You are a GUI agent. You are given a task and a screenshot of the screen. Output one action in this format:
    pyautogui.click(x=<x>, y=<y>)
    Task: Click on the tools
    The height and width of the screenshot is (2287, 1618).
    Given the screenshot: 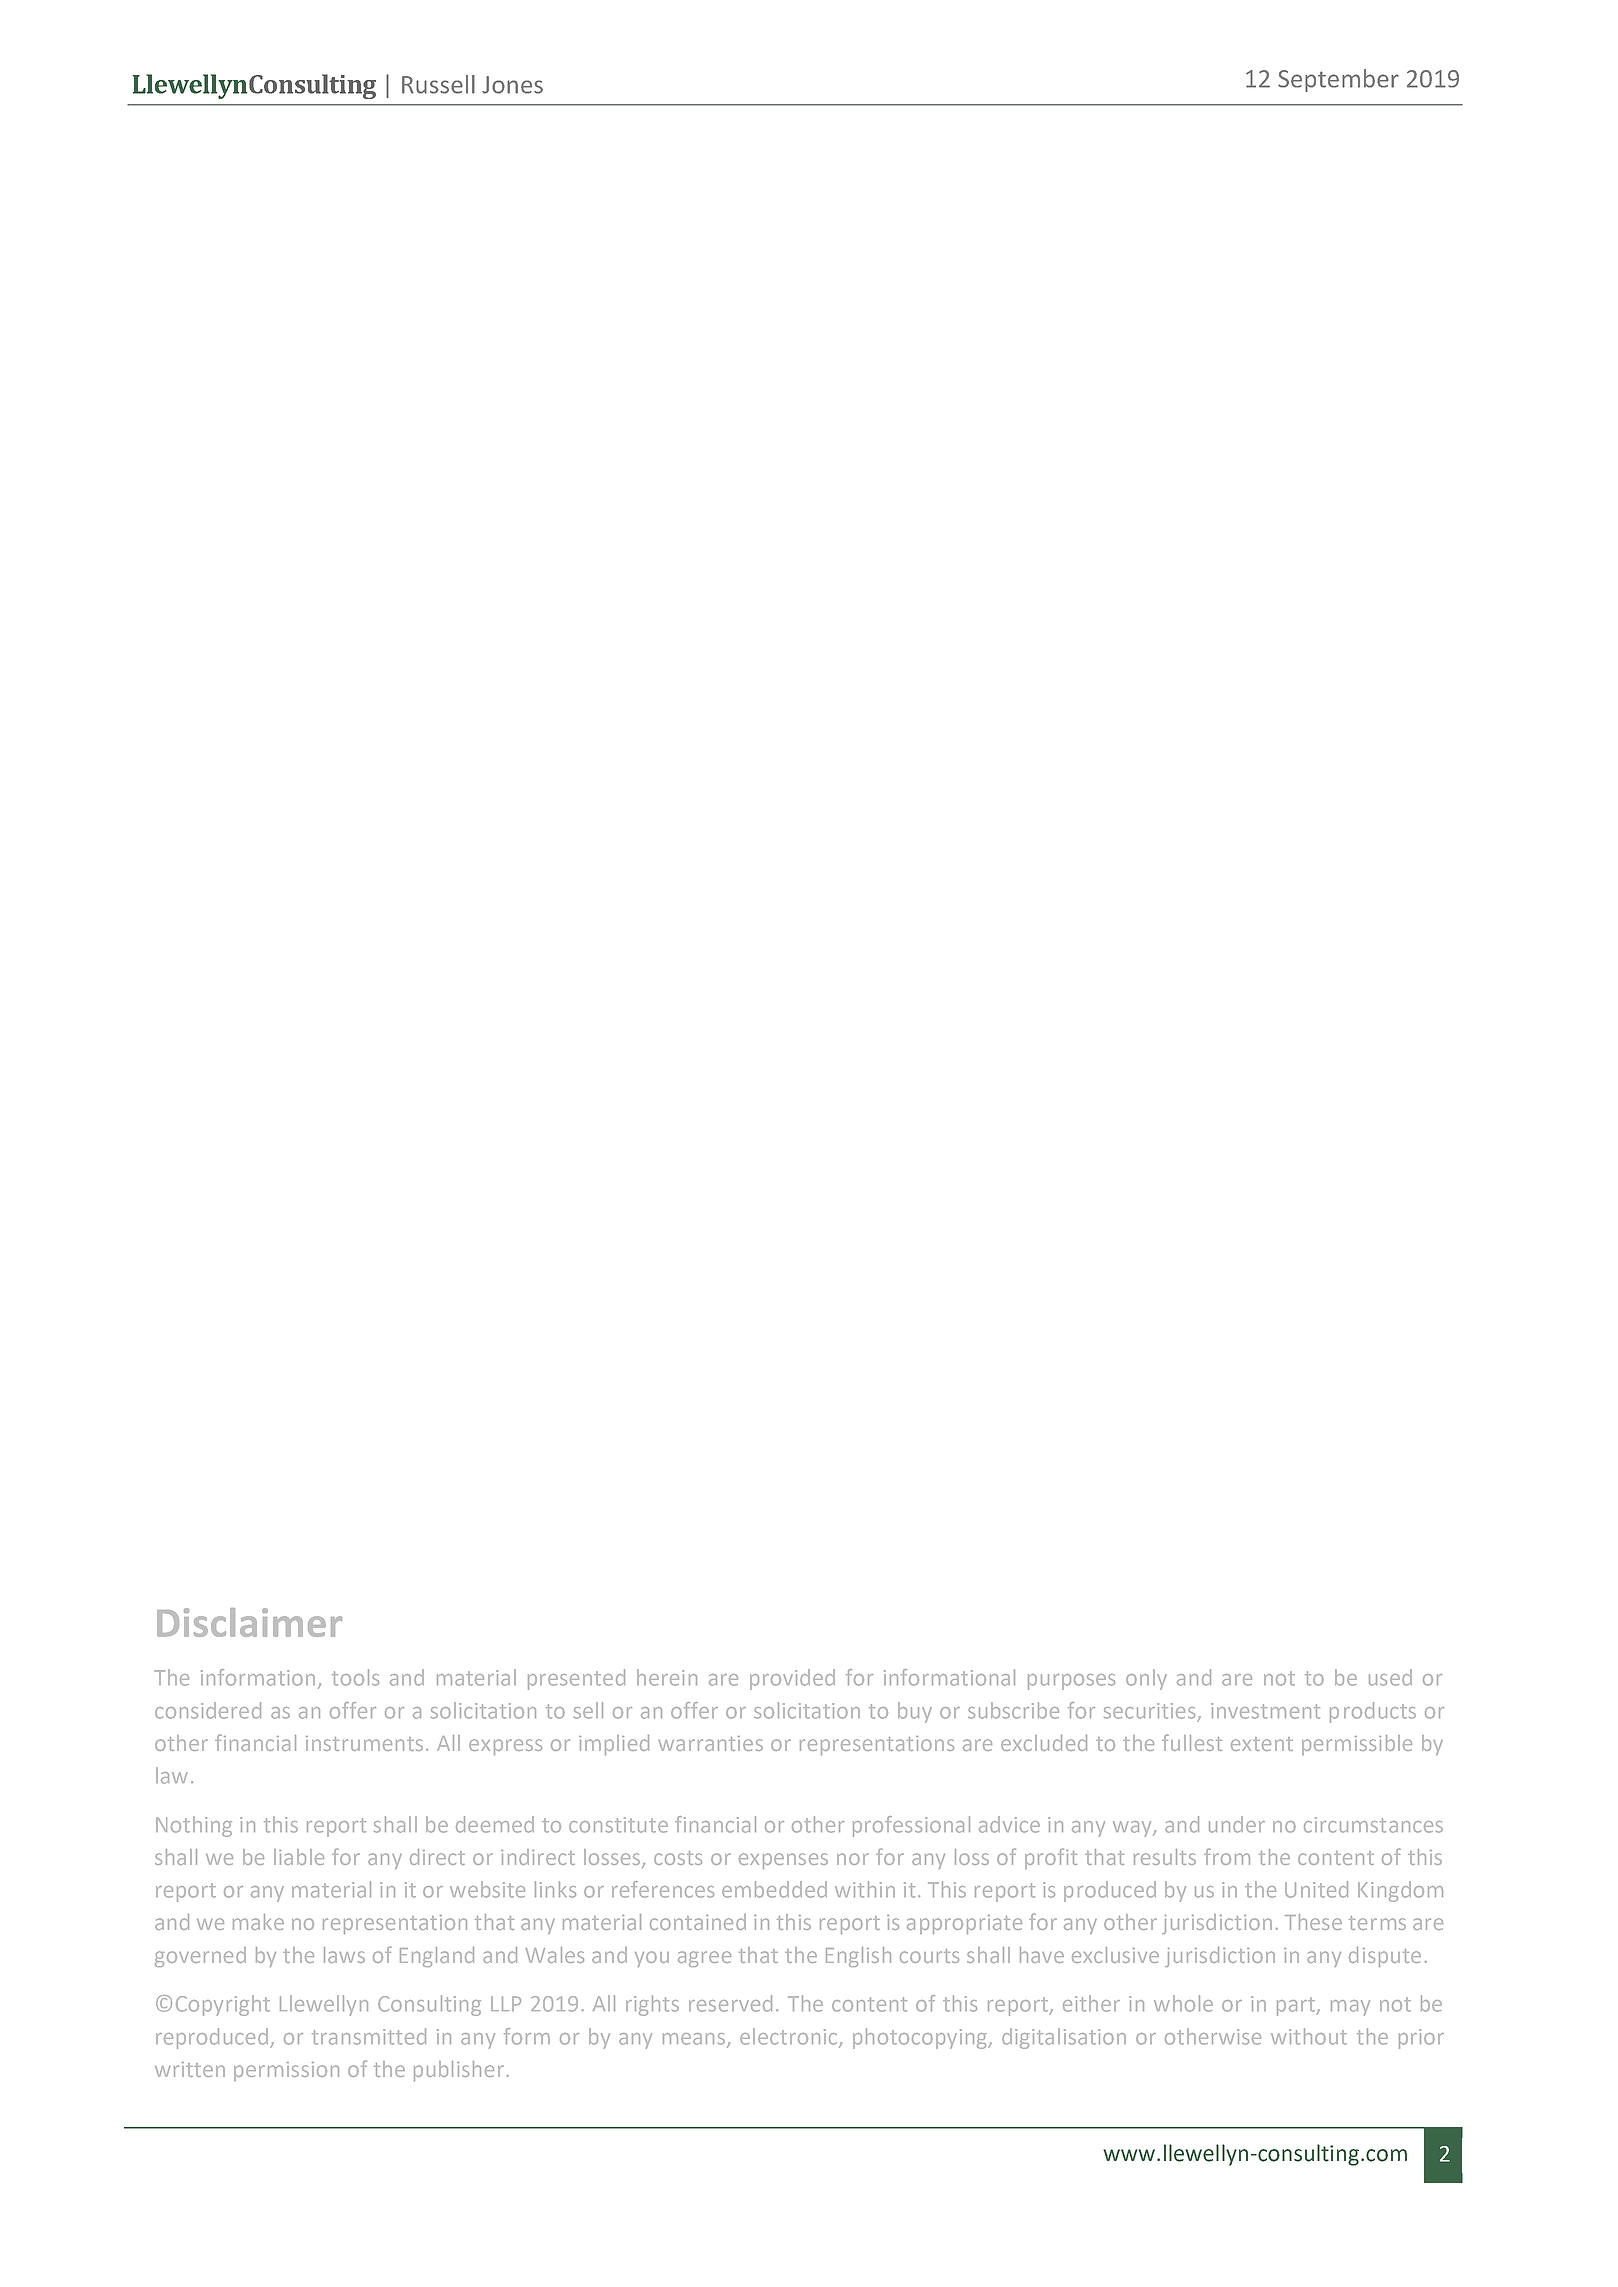 What is the action you would take?
    pyautogui.click(x=355, y=1677)
